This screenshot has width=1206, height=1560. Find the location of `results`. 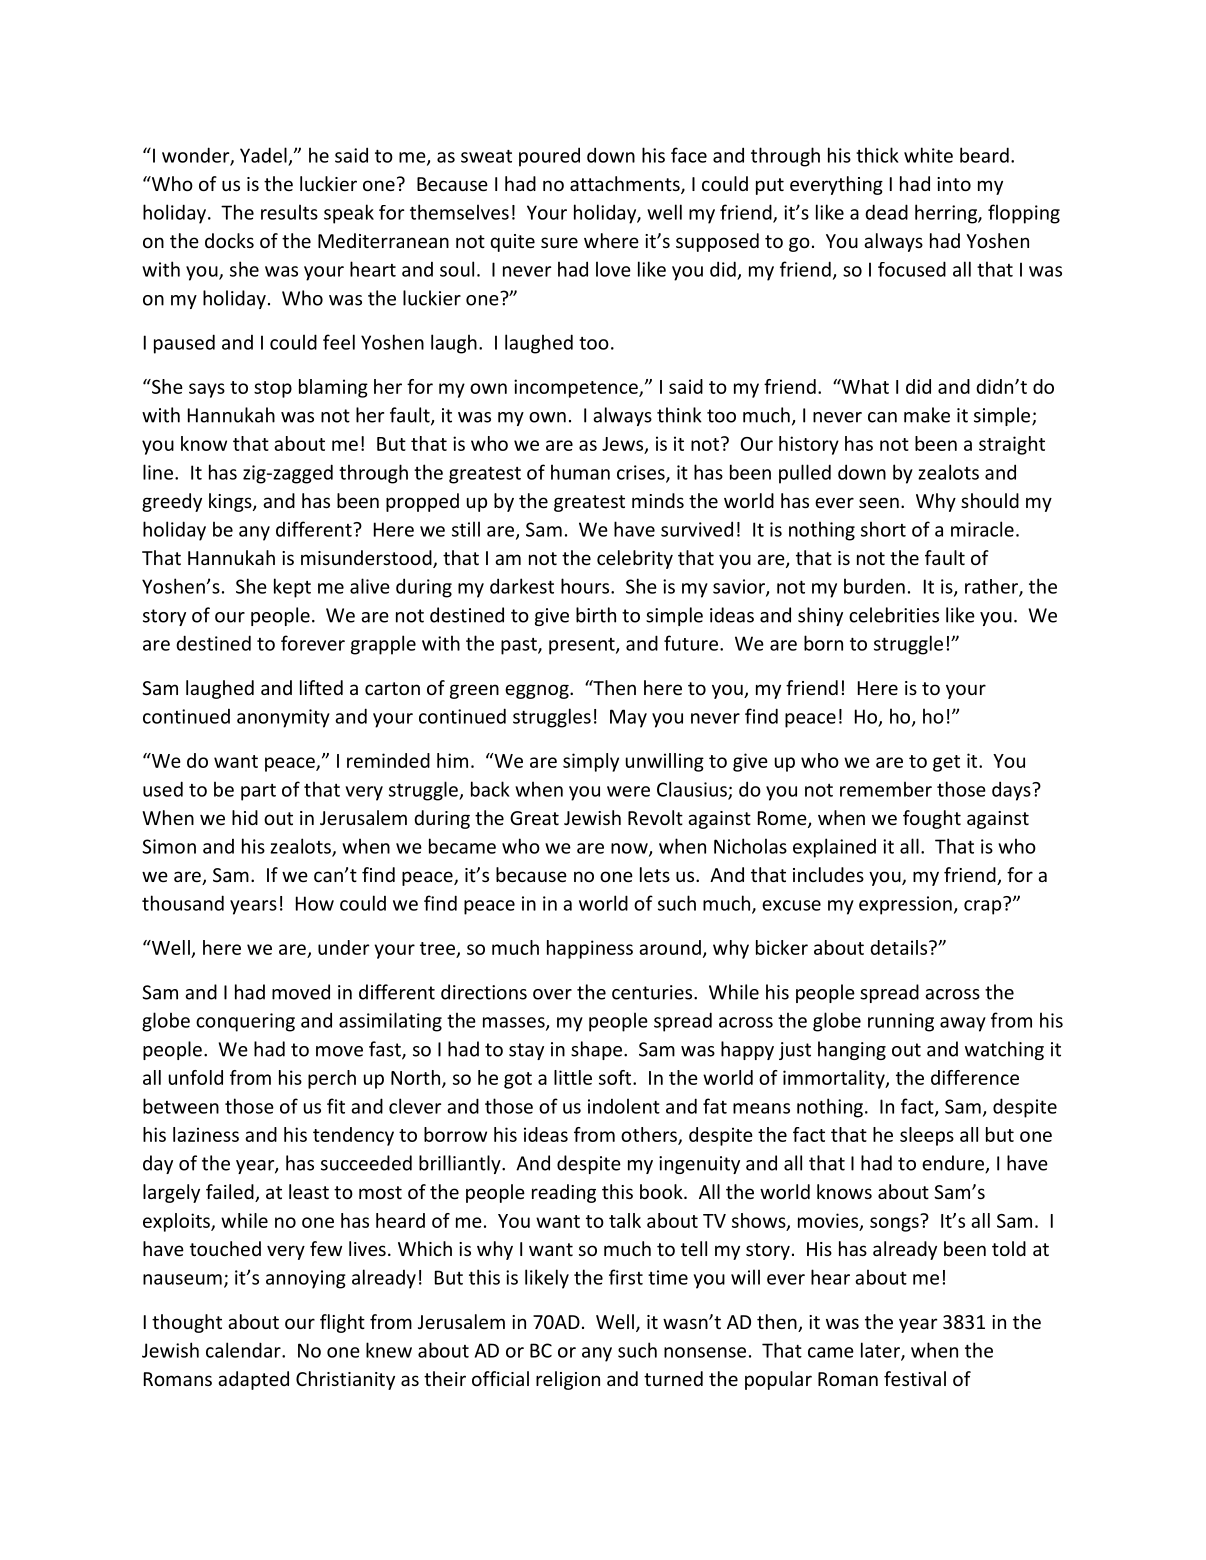

results is located at coordinates (289, 212).
